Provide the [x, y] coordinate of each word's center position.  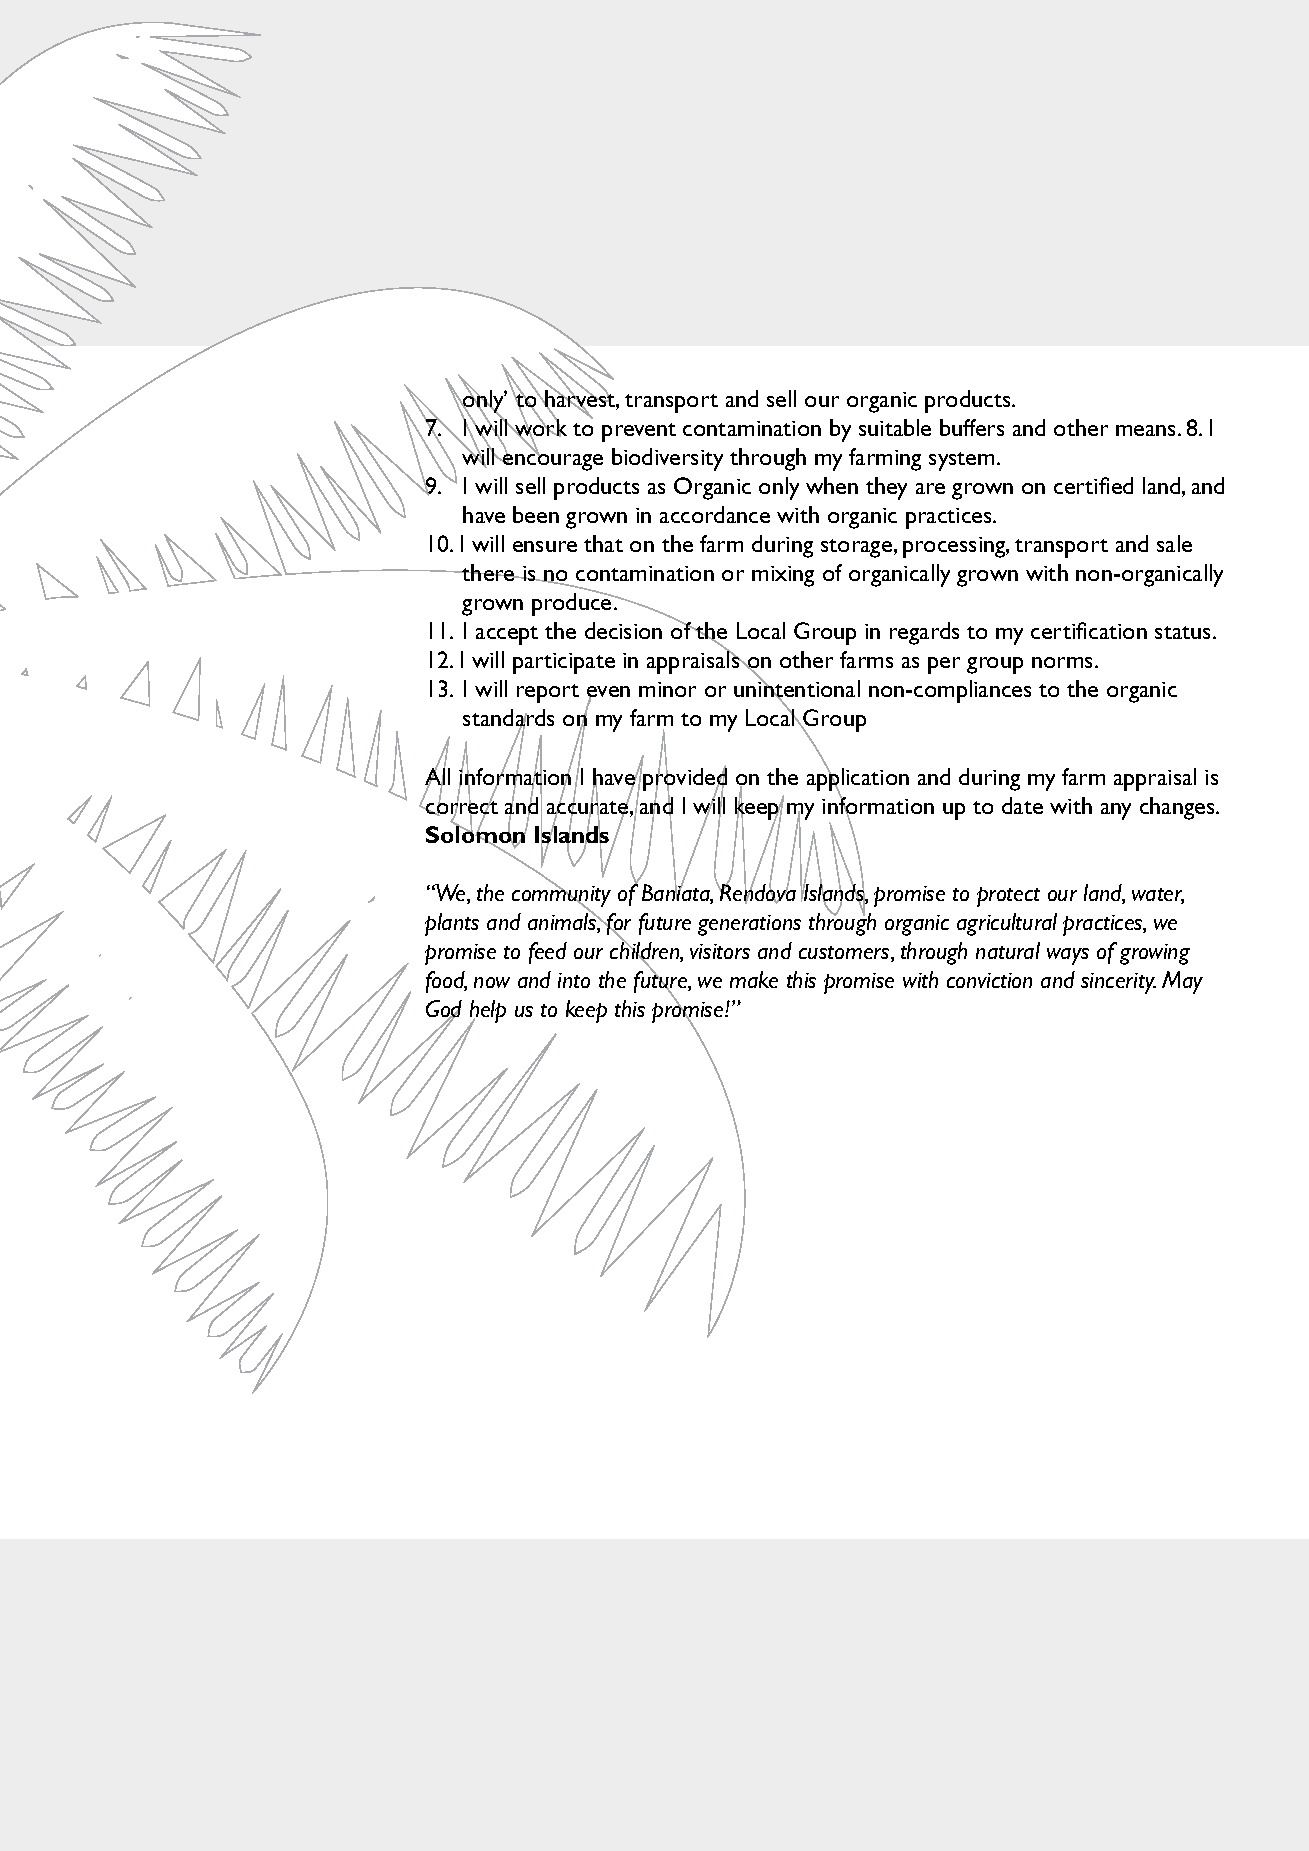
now [492, 982]
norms [1064, 662]
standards [508, 719]
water [1158, 896]
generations [749, 925]
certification [1089, 630]
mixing [783, 576]
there [488, 572]
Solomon [477, 835]
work [540, 428]
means [1147, 430]
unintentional [797, 690]
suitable [895, 427]
